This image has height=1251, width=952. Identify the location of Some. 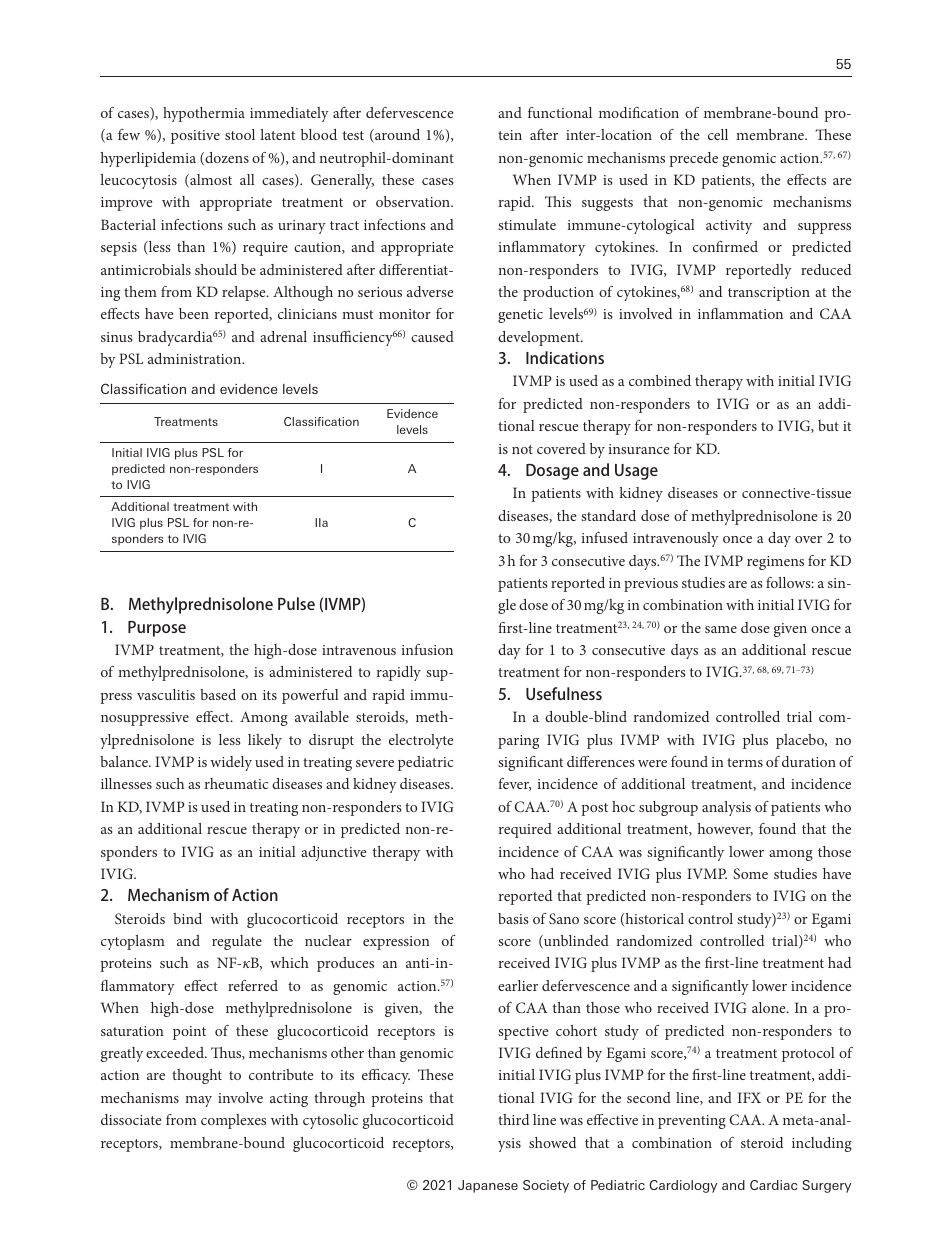
(750, 873).
